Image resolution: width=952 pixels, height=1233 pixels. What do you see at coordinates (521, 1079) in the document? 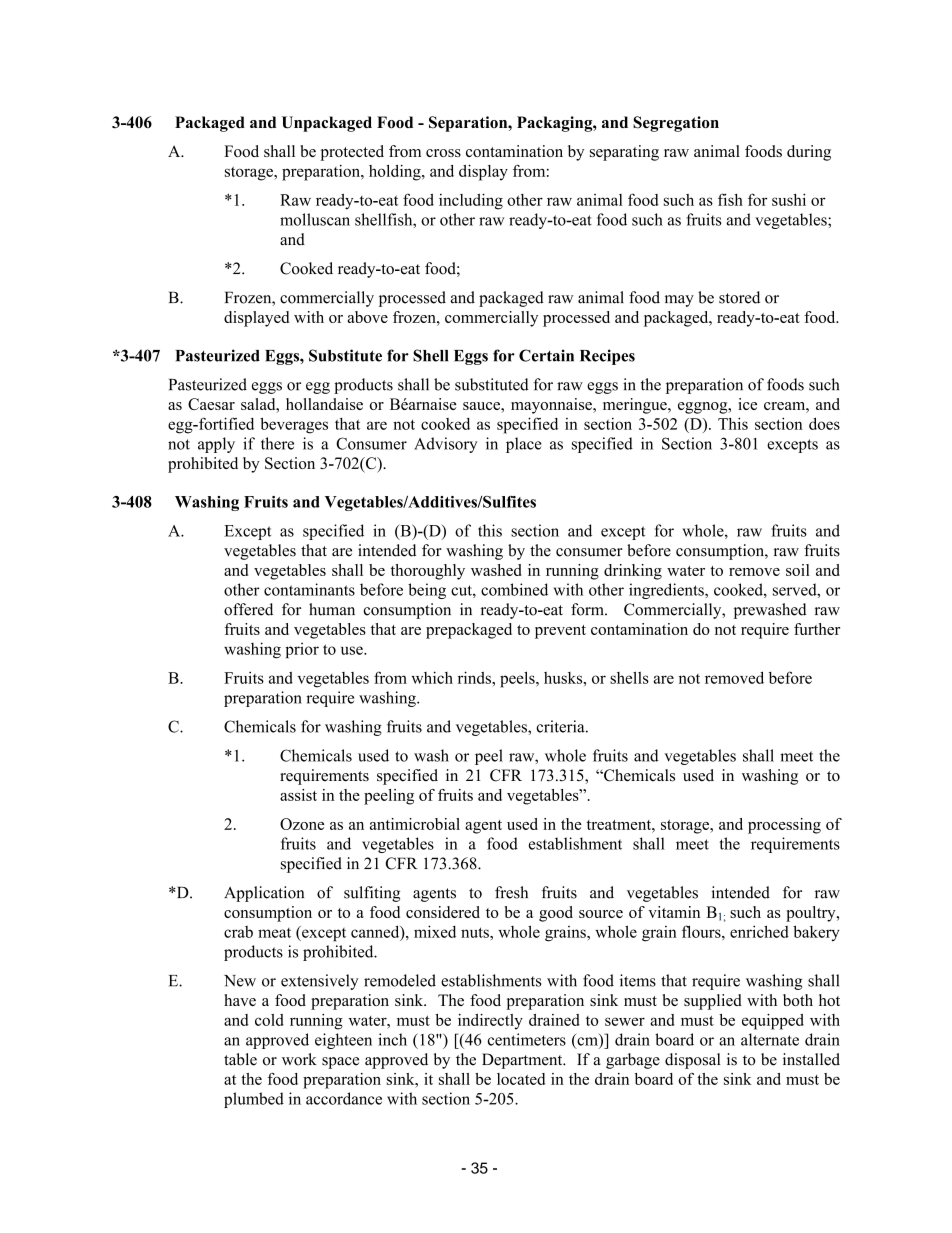
I see `located` at bounding box center [521, 1079].
